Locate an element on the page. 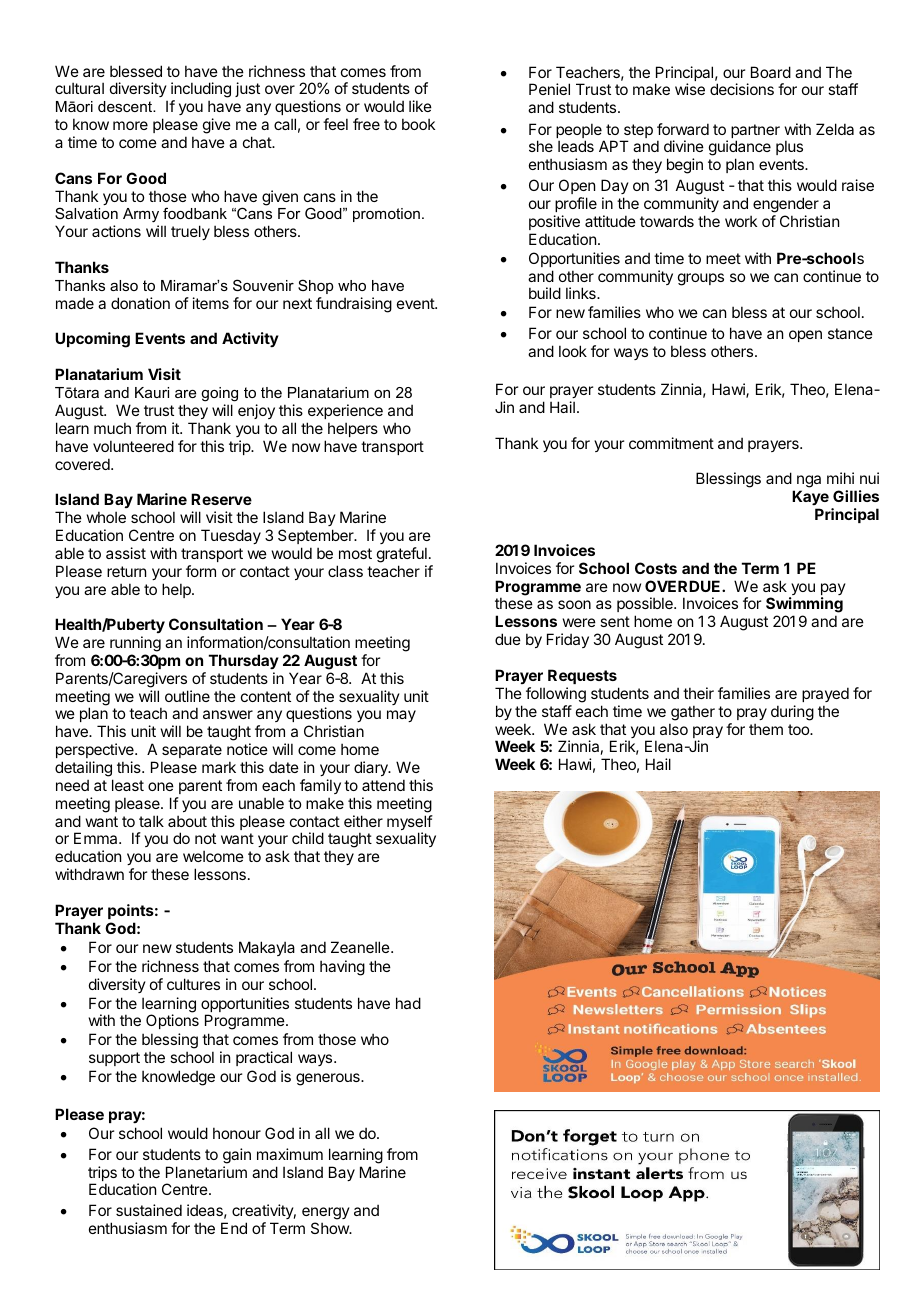 This document has height=1307, width=924. Friday is located at coordinates (568, 640).
